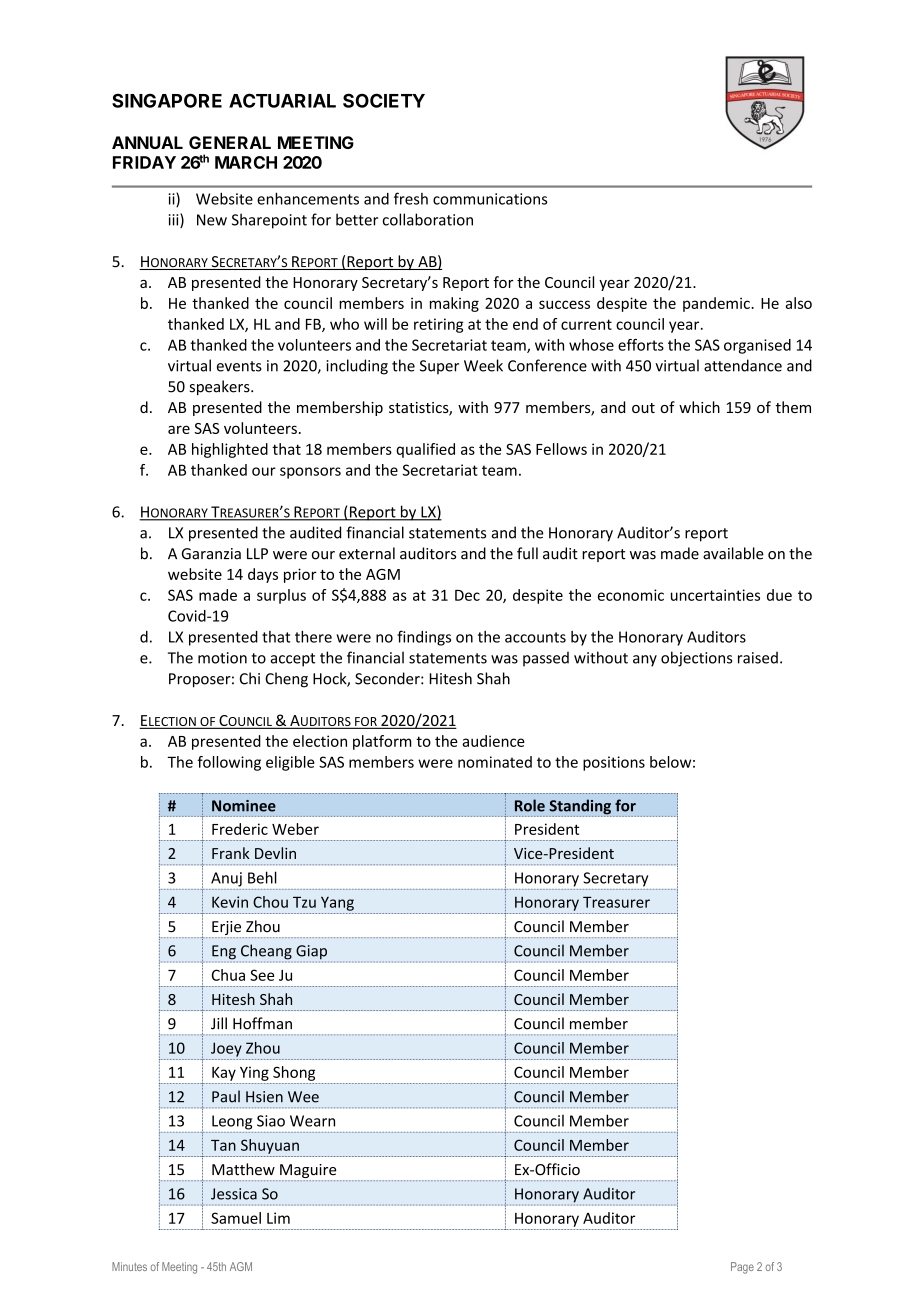 The height and width of the screenshot is (1307, 924). What do you see at coordinates (236, 1218) in the screenshot?
I see `Samuel` at bounding box center [236, 1218].
